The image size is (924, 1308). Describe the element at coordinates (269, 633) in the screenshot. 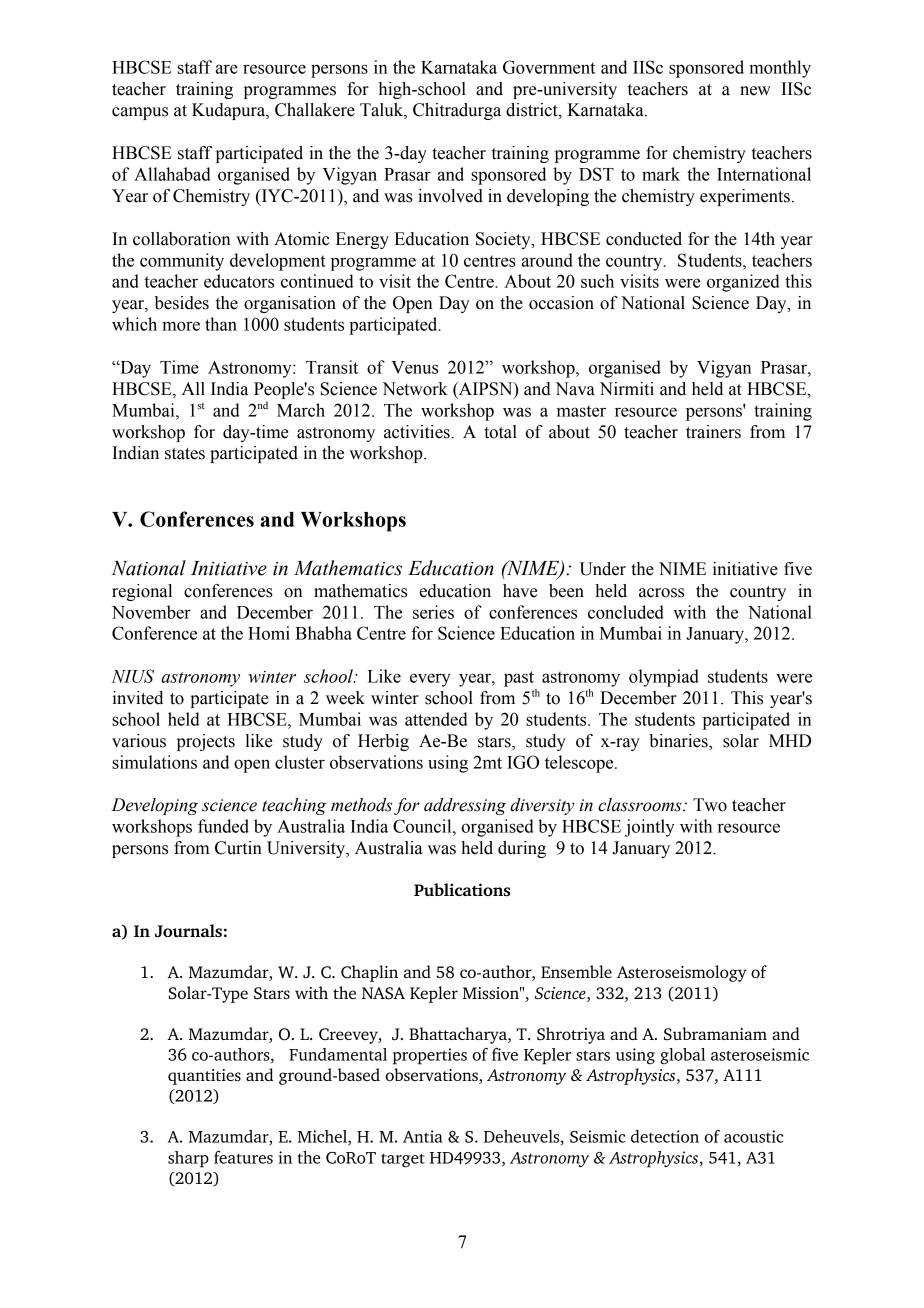

I see `Homi` at that location.
